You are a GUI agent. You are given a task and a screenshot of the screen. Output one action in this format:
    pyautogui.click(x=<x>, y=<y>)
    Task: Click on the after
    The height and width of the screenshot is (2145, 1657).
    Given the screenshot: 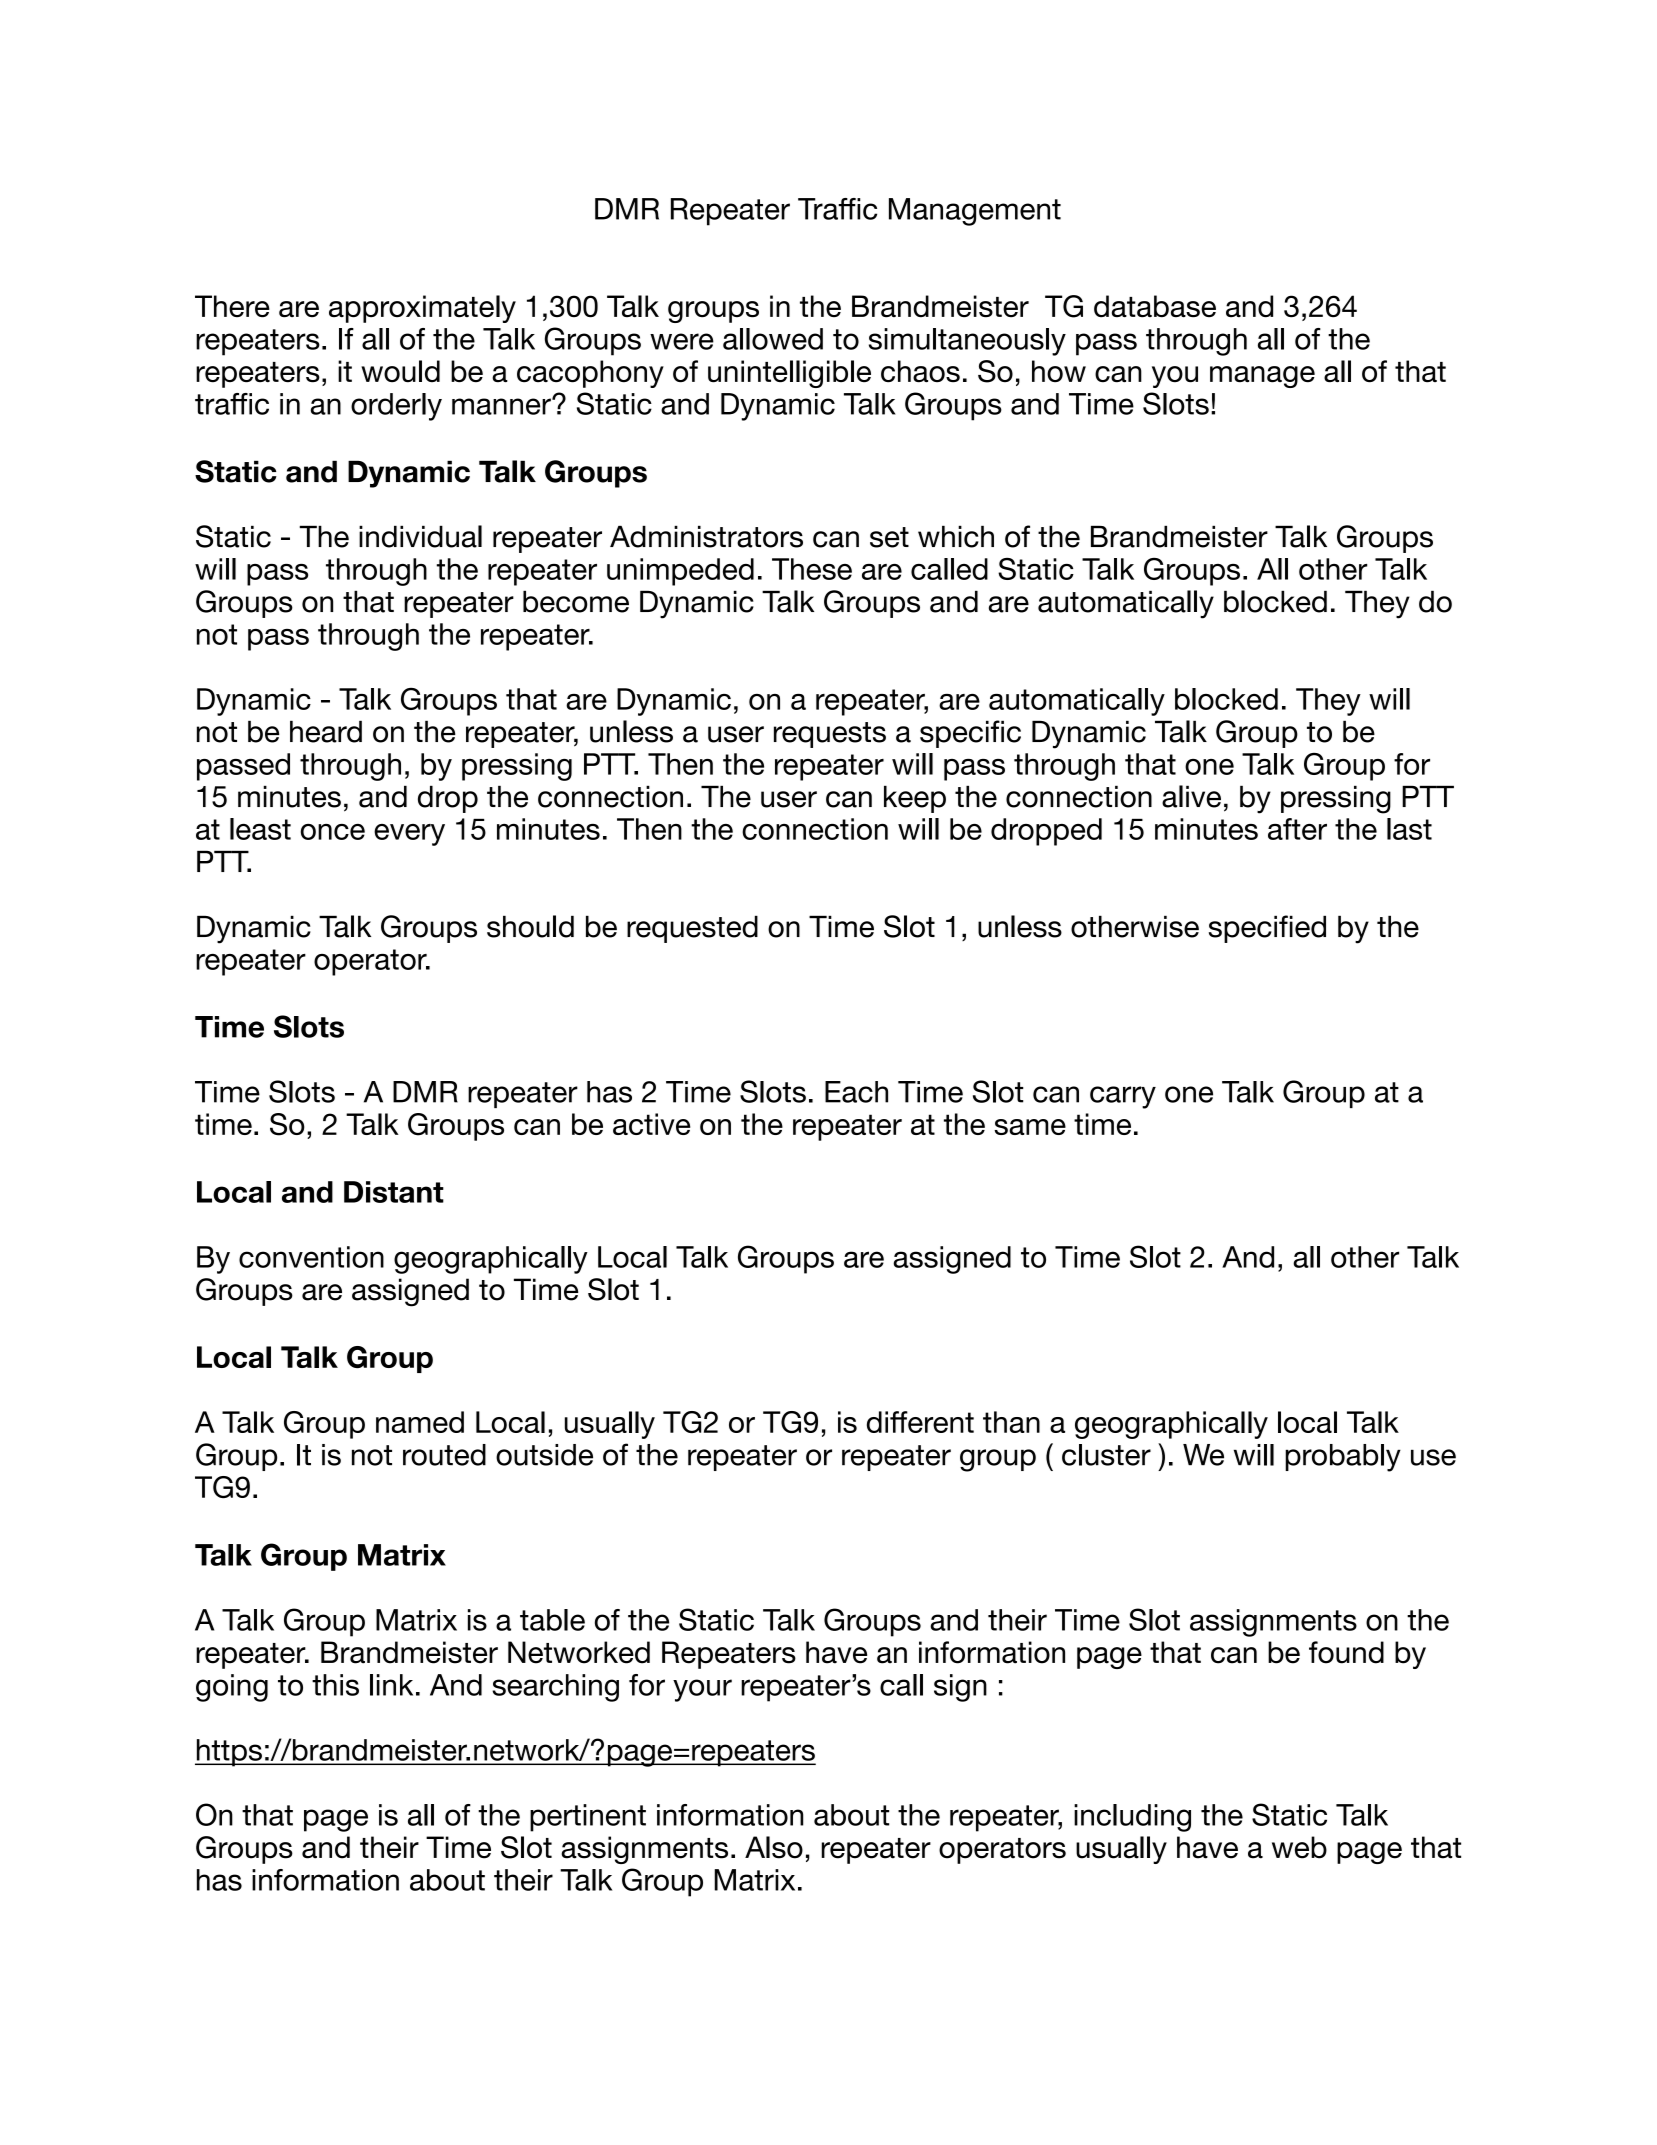 What is the action you would take?
    pyautogui.click(x=1297, y=829)
